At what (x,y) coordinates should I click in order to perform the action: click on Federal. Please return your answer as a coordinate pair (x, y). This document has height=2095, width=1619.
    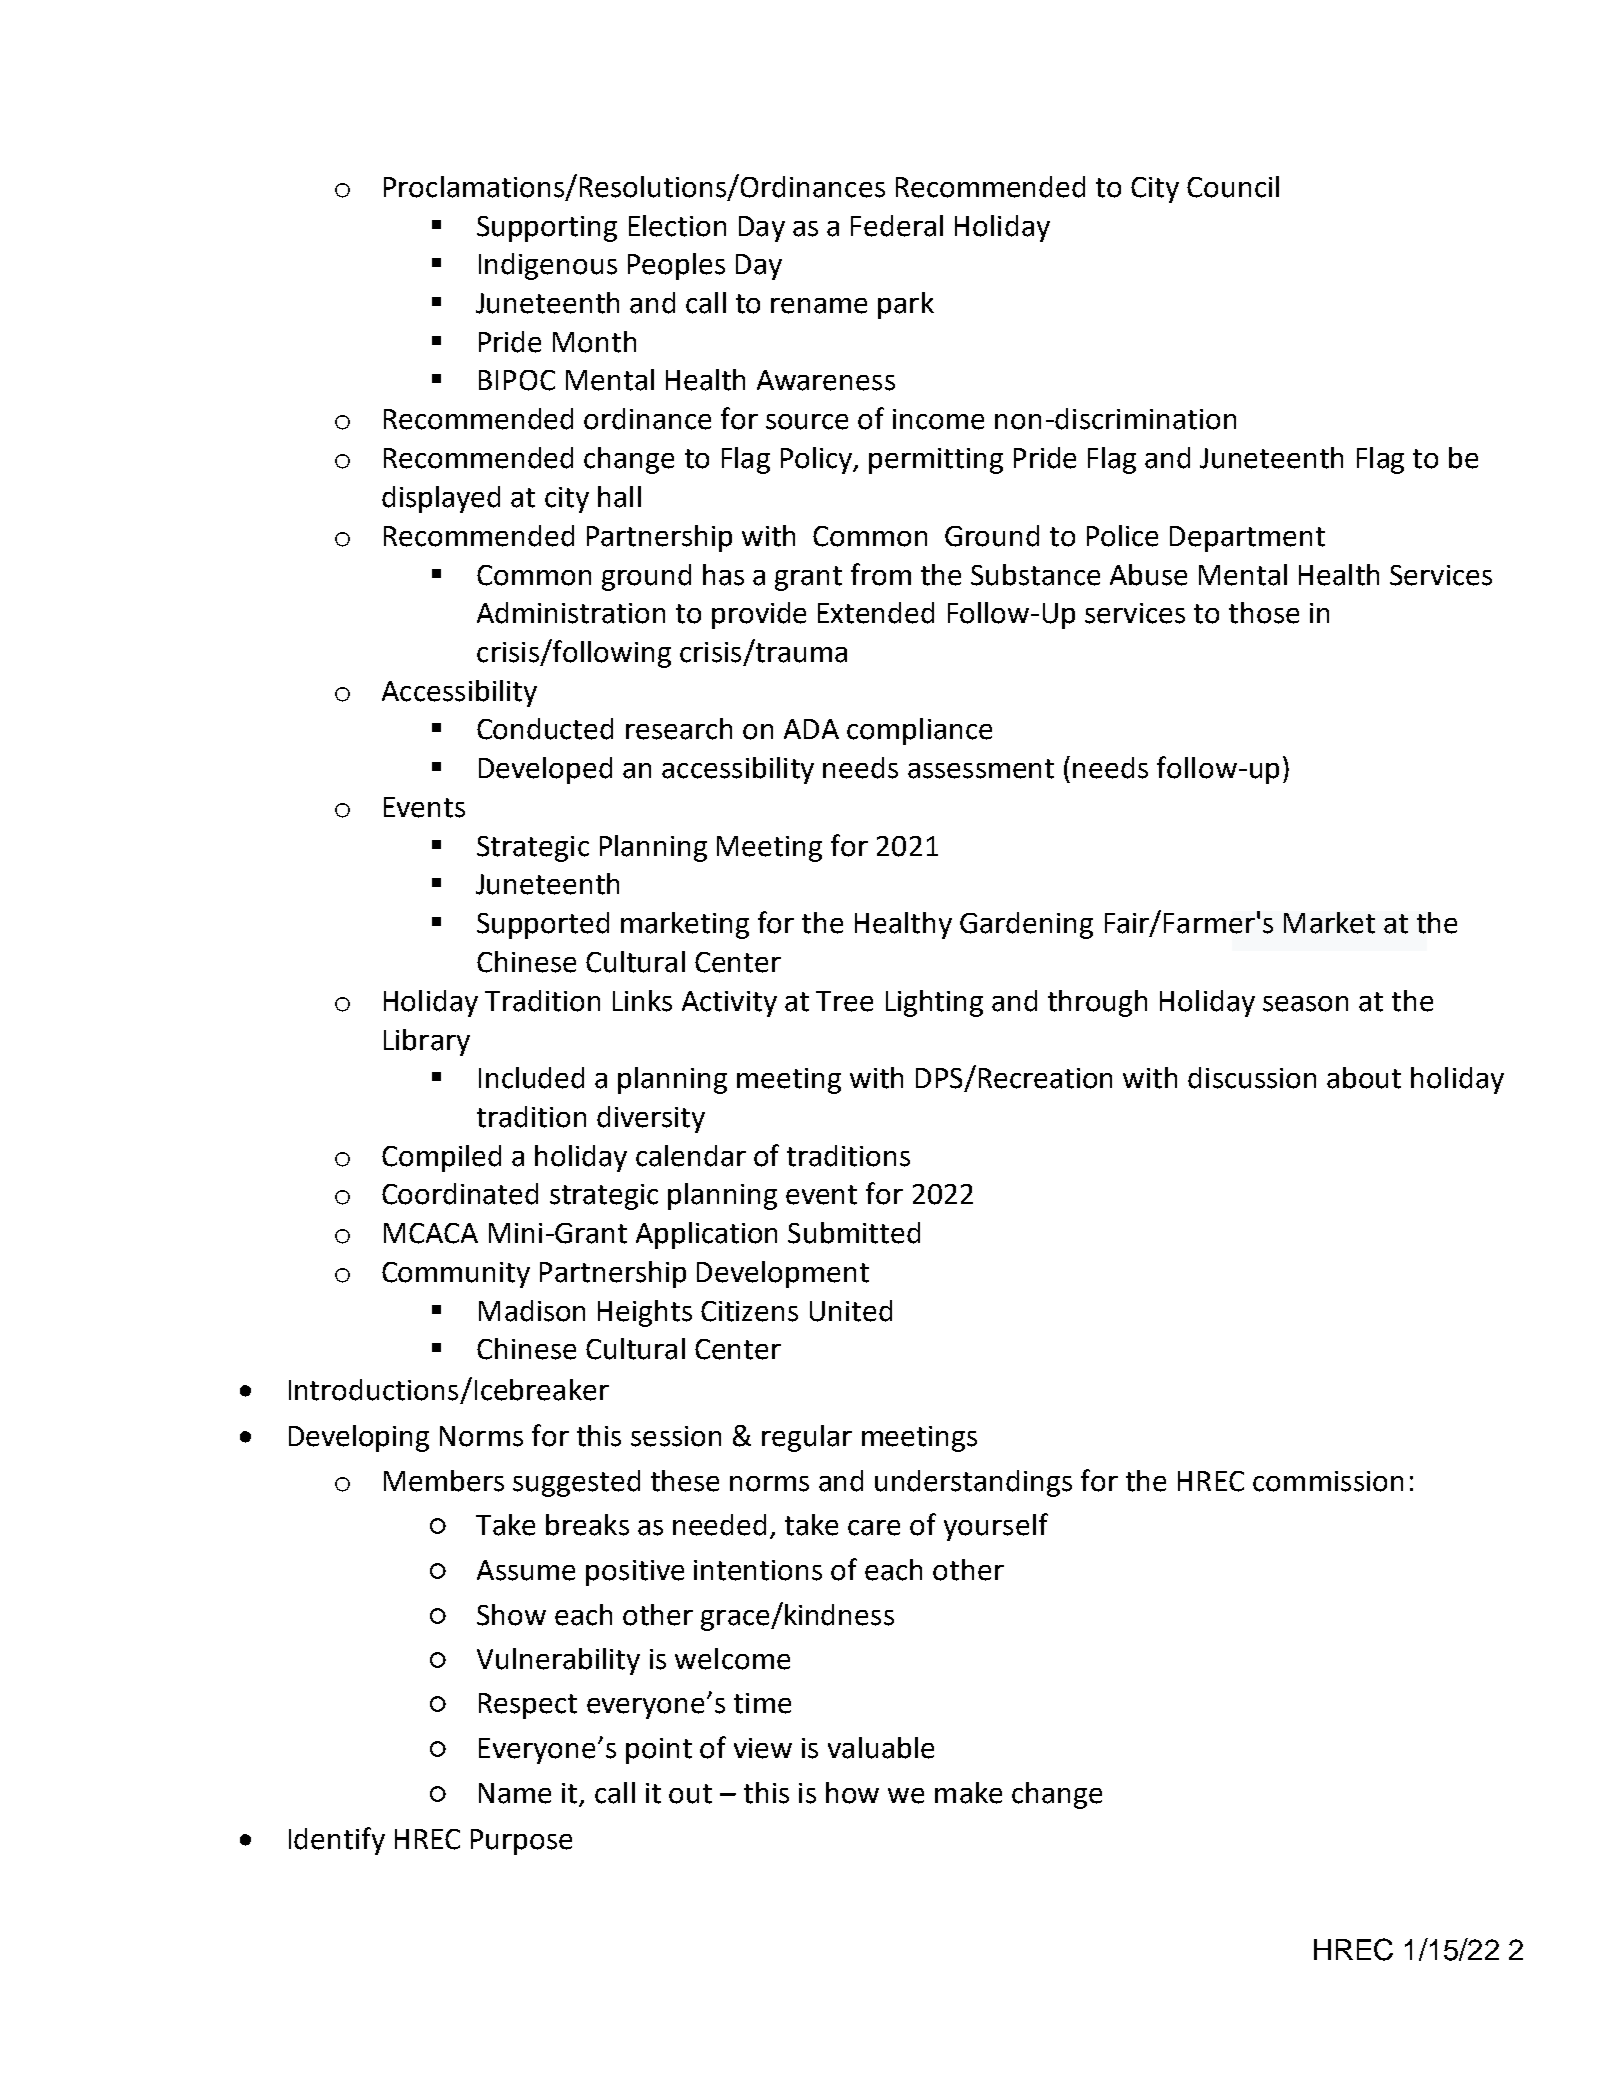
    Looking at the image, I should click on (897, 226).
